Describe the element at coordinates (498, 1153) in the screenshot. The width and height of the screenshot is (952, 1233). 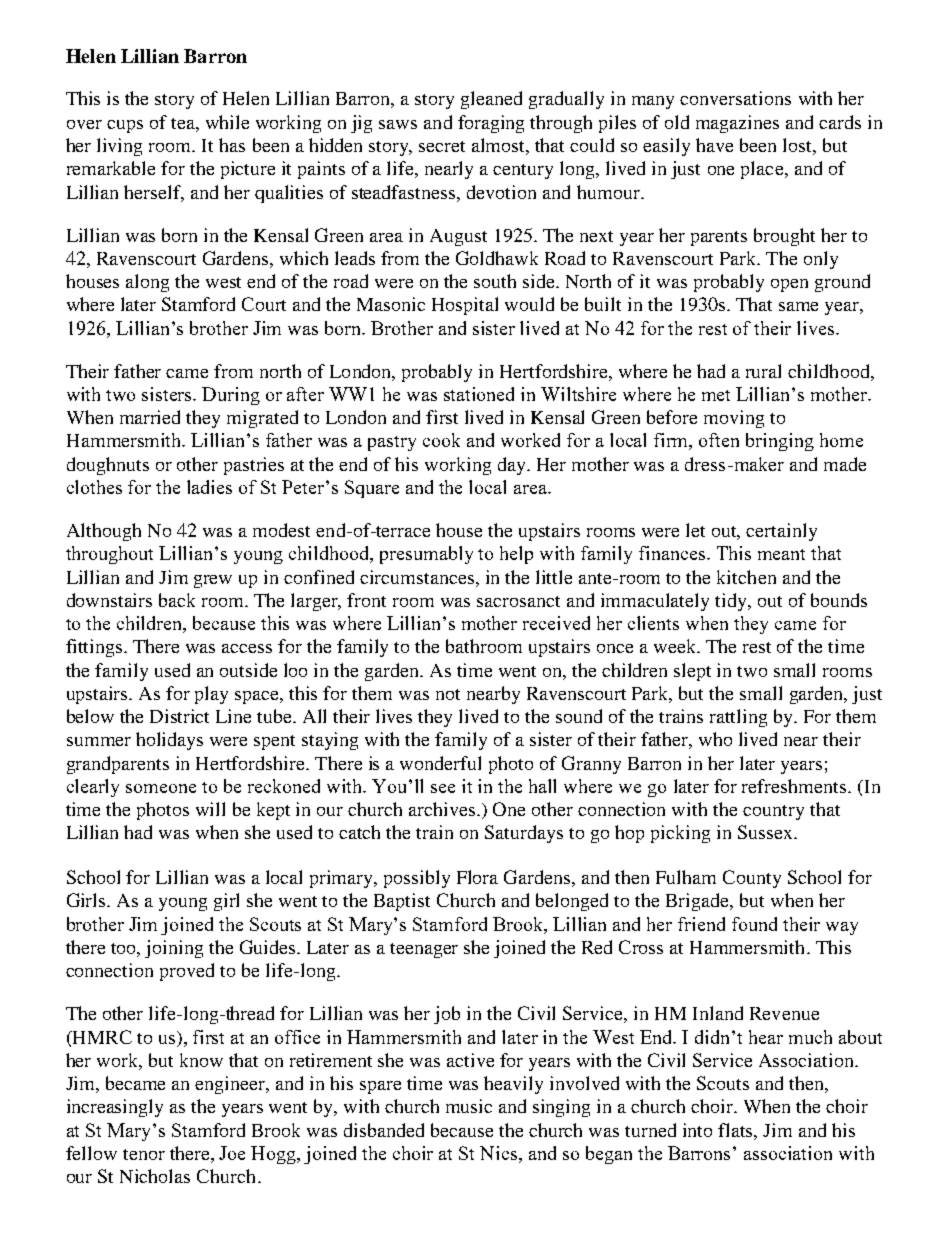
I see `Nics` at that location.
